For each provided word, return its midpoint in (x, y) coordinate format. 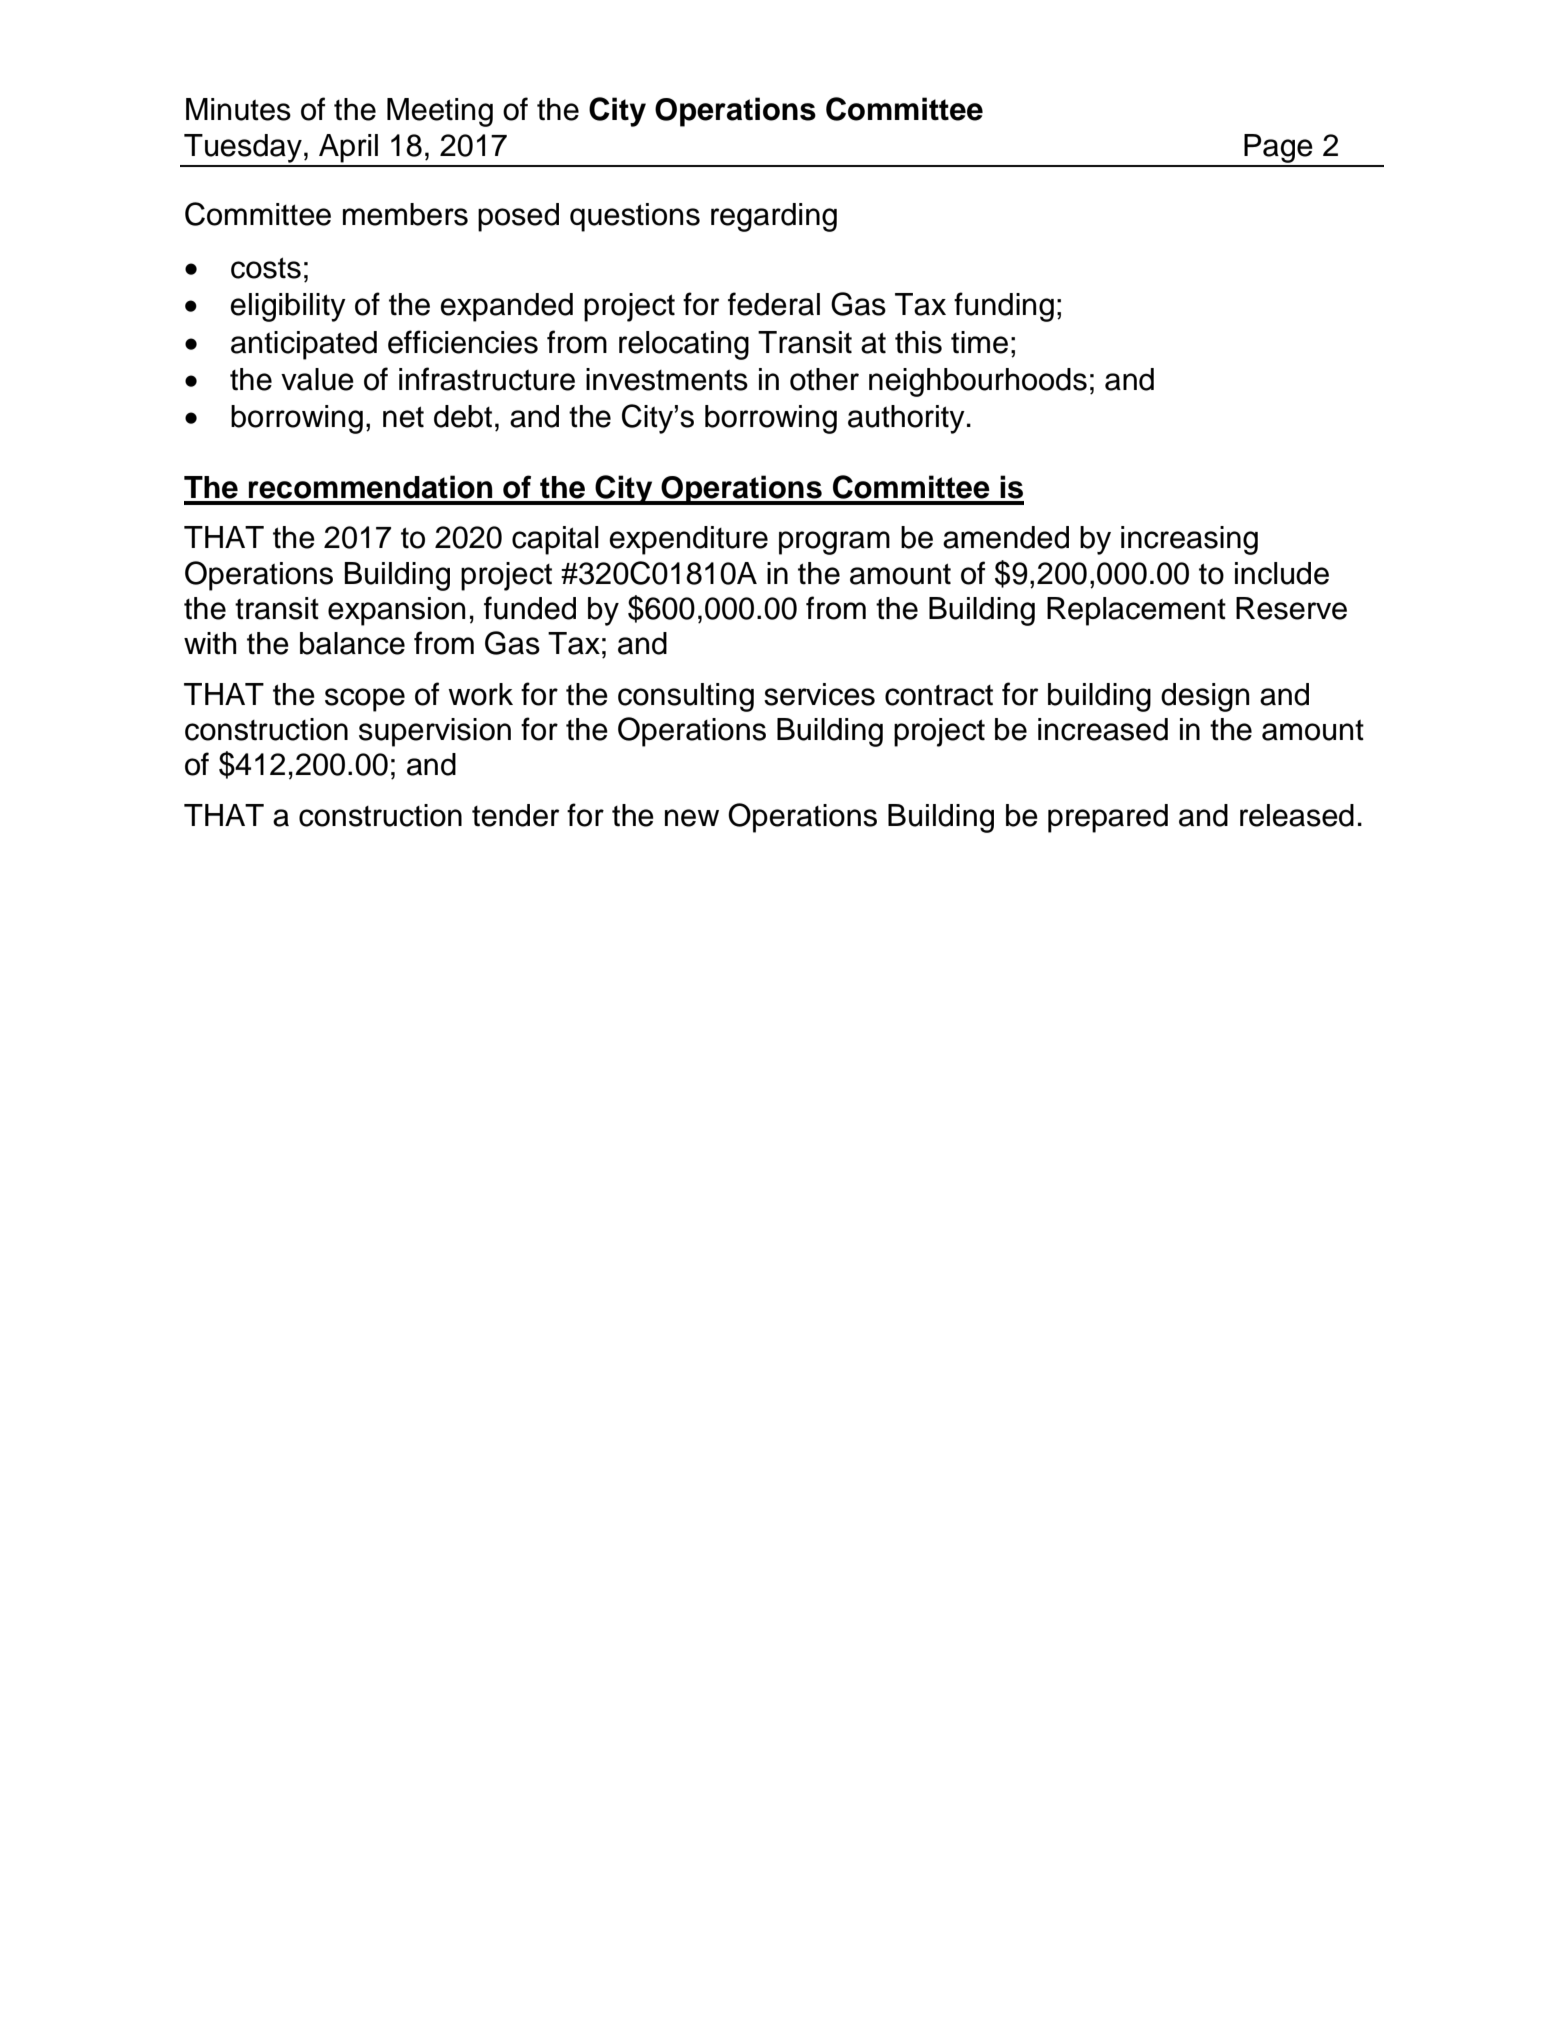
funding (1004, 307)
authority (906, 419)
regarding (774, 217)
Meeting (440, 112)
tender (515, 815)
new (692, 818)
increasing (1189, 540)
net (403, 417)
